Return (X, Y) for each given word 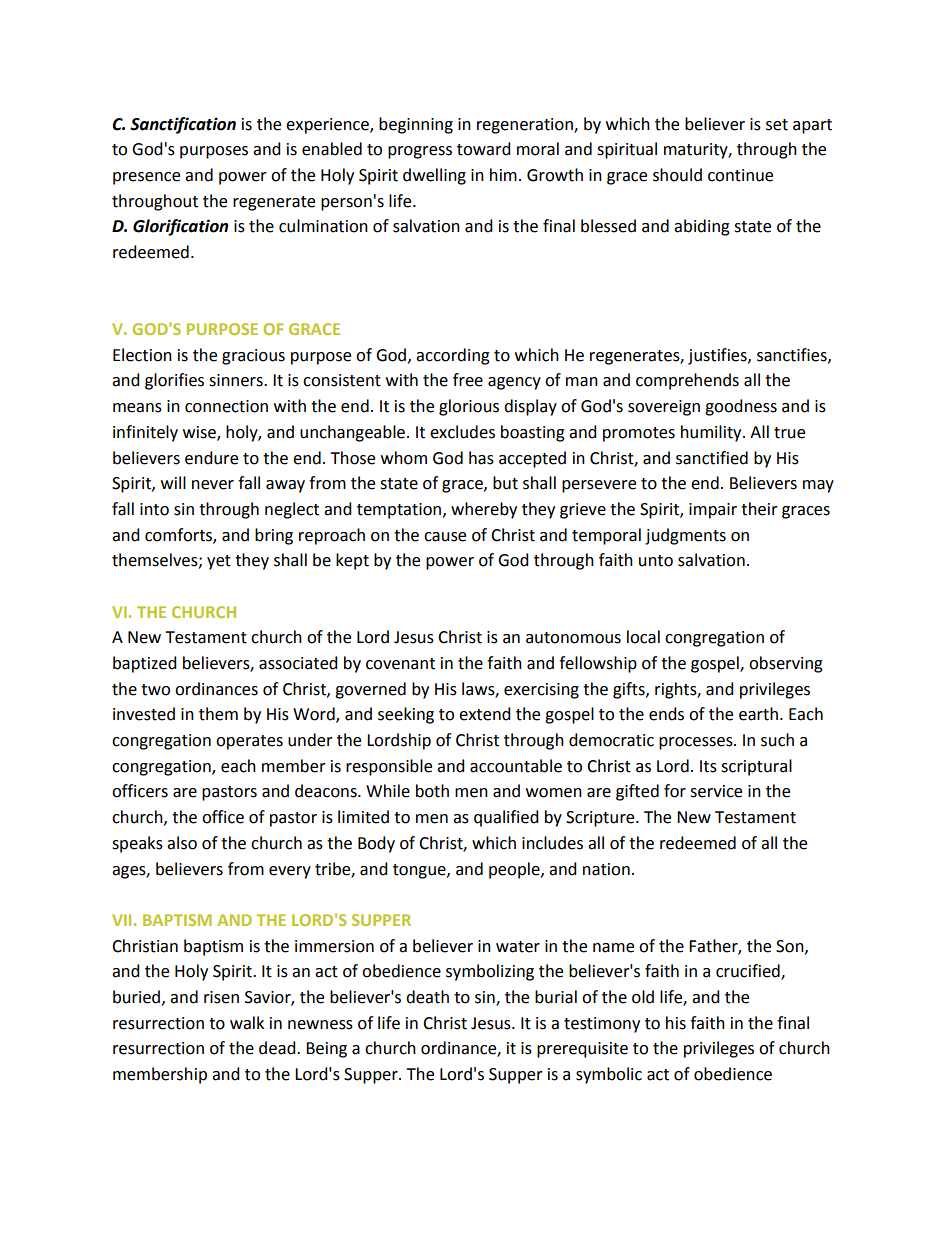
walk (247, 1023)
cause (445, 537)
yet (219, 562)
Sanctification (183, 125)
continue (740, 175)
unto (656, 561)
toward (484, 149)
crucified (749, 972)
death (427, 997)
